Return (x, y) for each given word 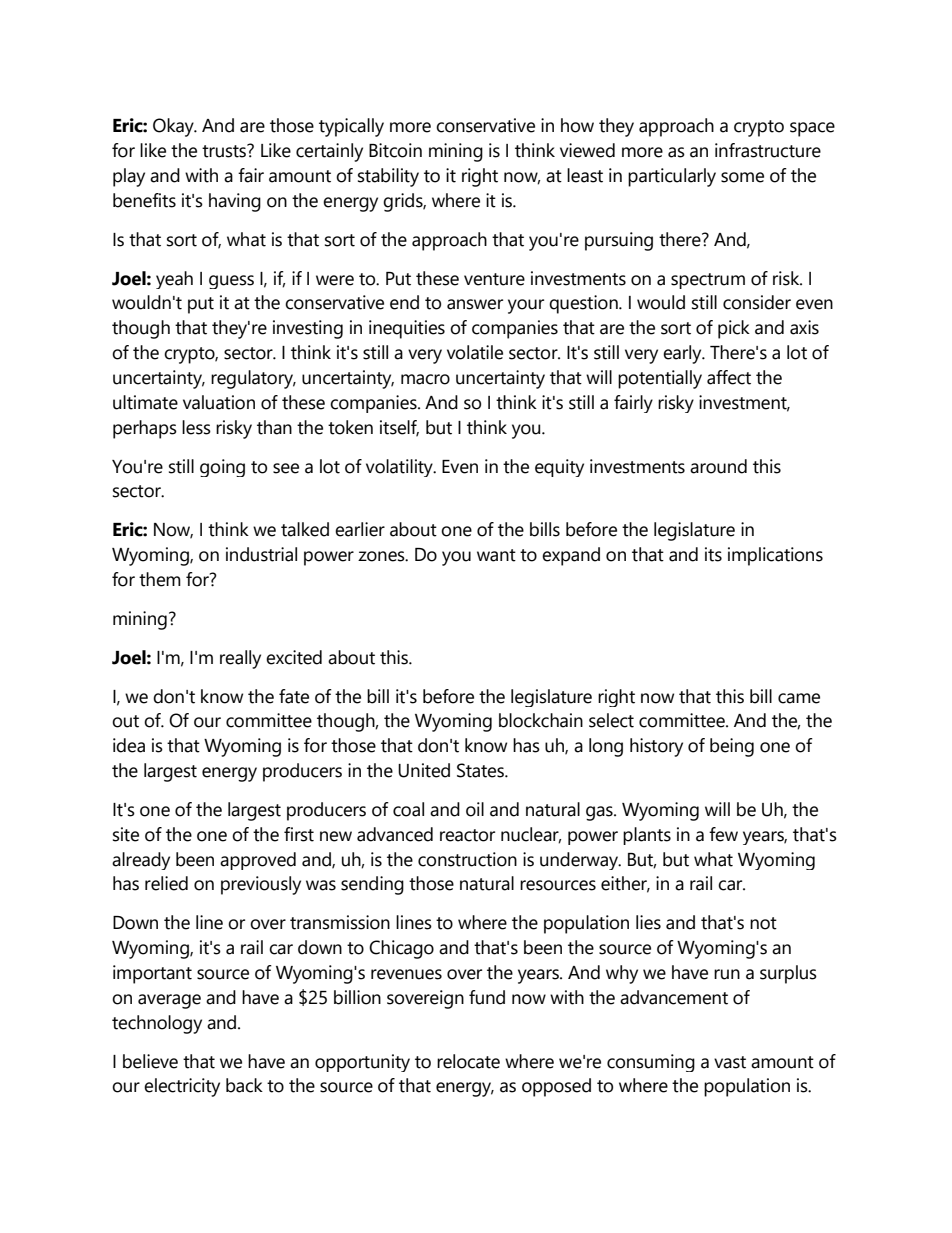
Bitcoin (395, 150)
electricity (182, 1087)
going (222, 468)
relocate (468, 1061)
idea (129, 745)
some (742, 177)
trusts (225, 151)
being (732, 747)
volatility (400, 468)
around (718, 466)
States (481, 770)
